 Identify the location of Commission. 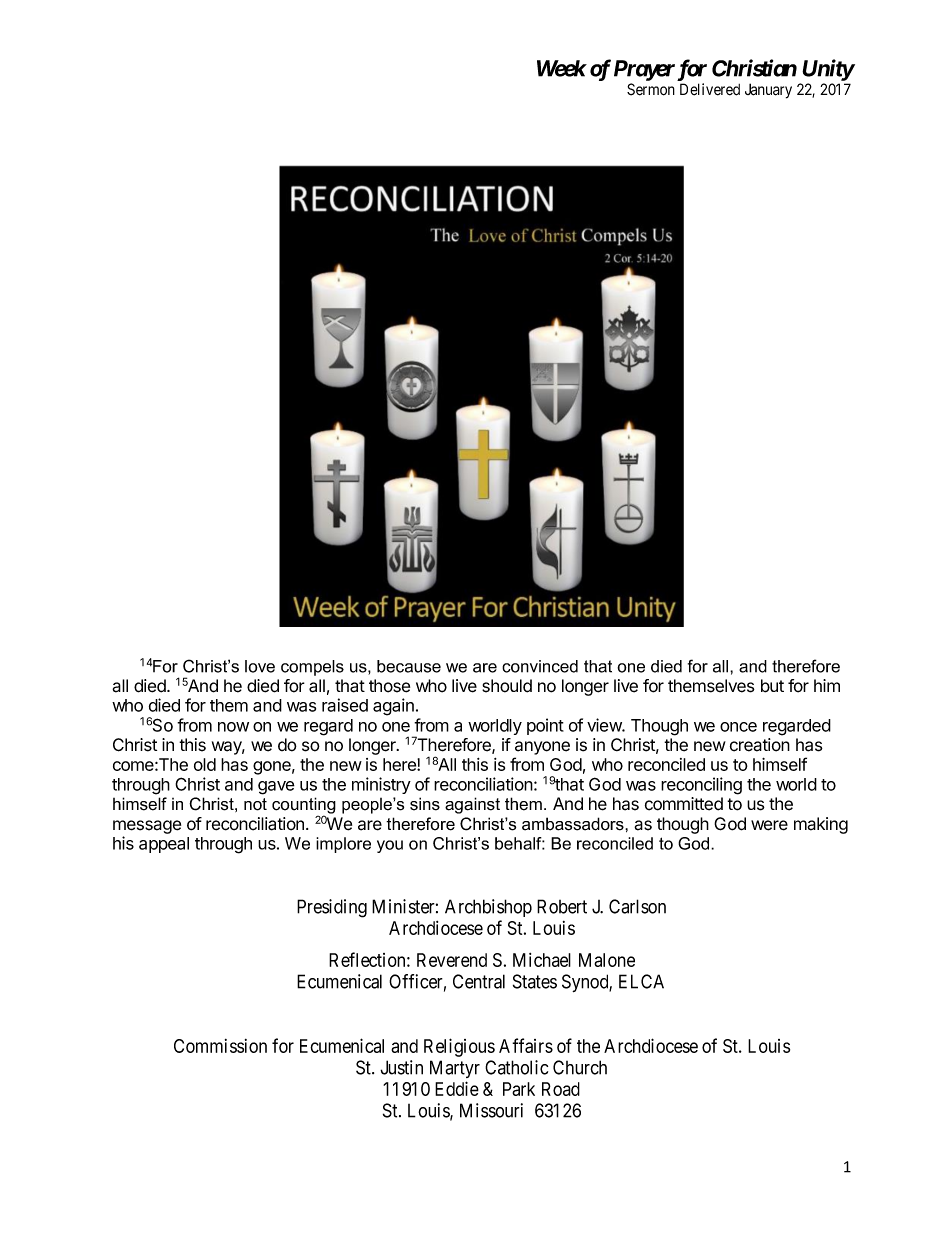
(220, 1046).
